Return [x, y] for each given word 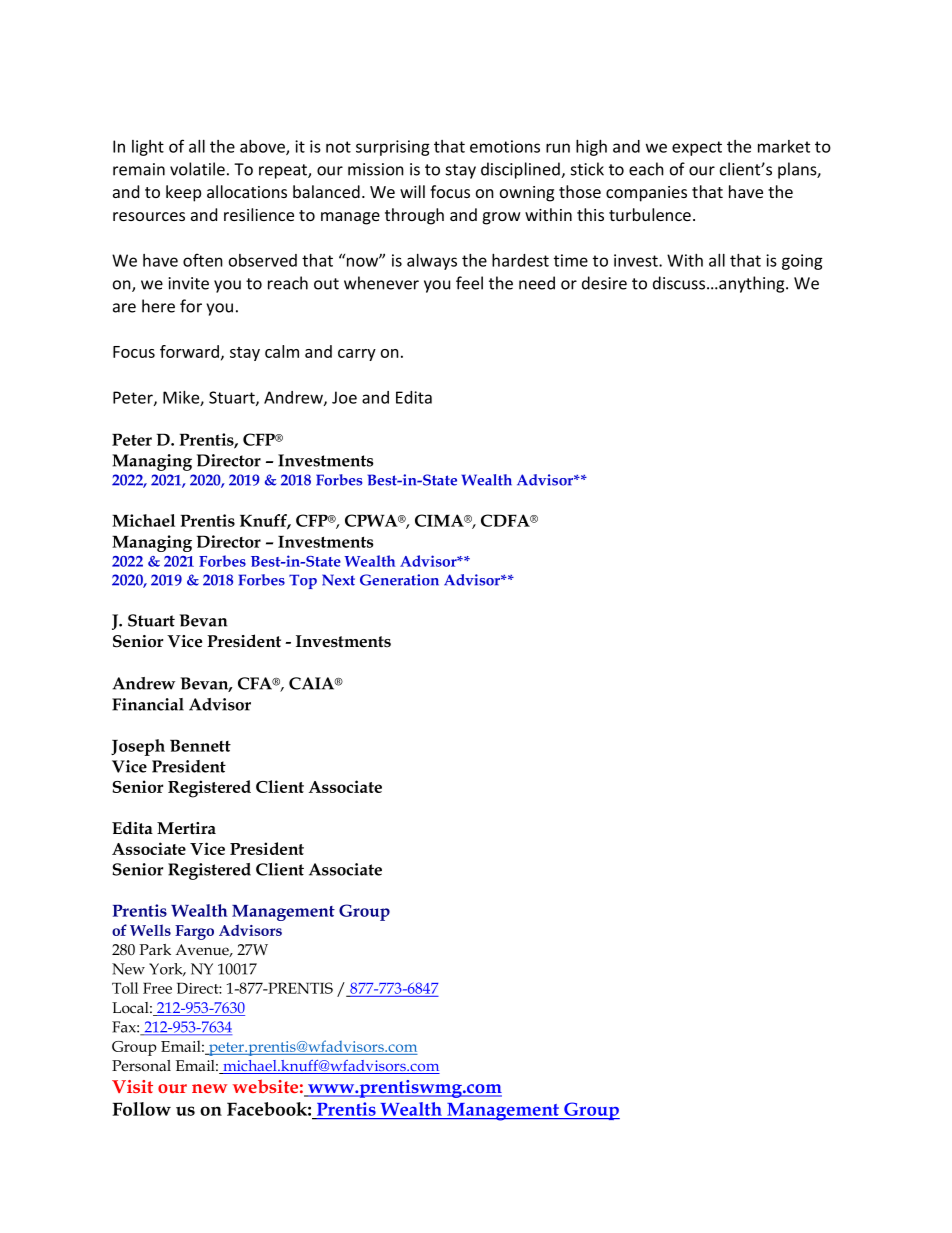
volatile [197, 169]
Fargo [194, 932]
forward [189, 351]
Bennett [200, 745]
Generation [399, 580]
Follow [142, 1109]
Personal [141, 1066]
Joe [344, 397]
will [412, 191]
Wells [150, 930]
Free [157, 988]
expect [697, 148]
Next [338, 580]
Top [303, 581]
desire [604, 283]
